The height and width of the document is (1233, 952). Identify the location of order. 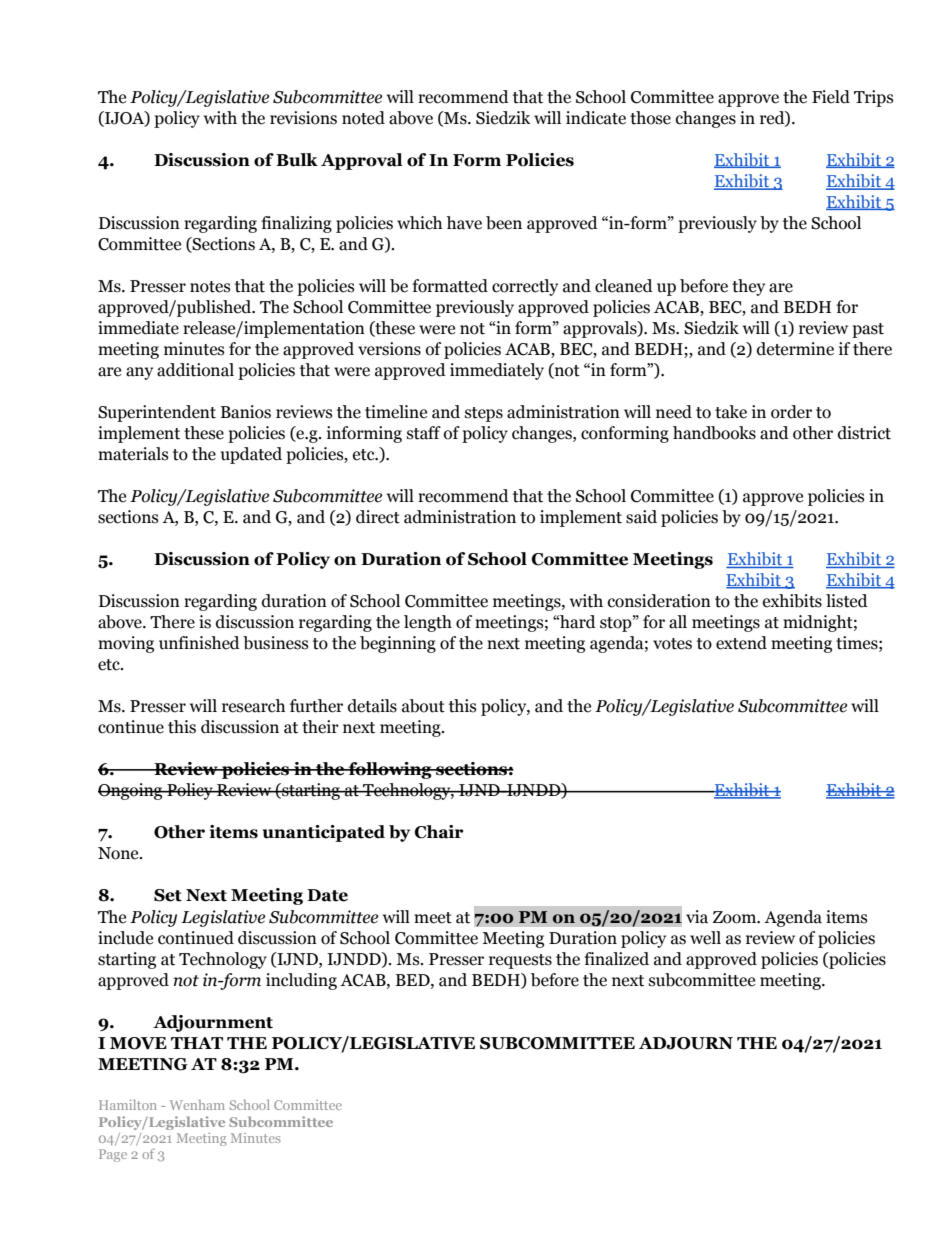
(791, 412).
